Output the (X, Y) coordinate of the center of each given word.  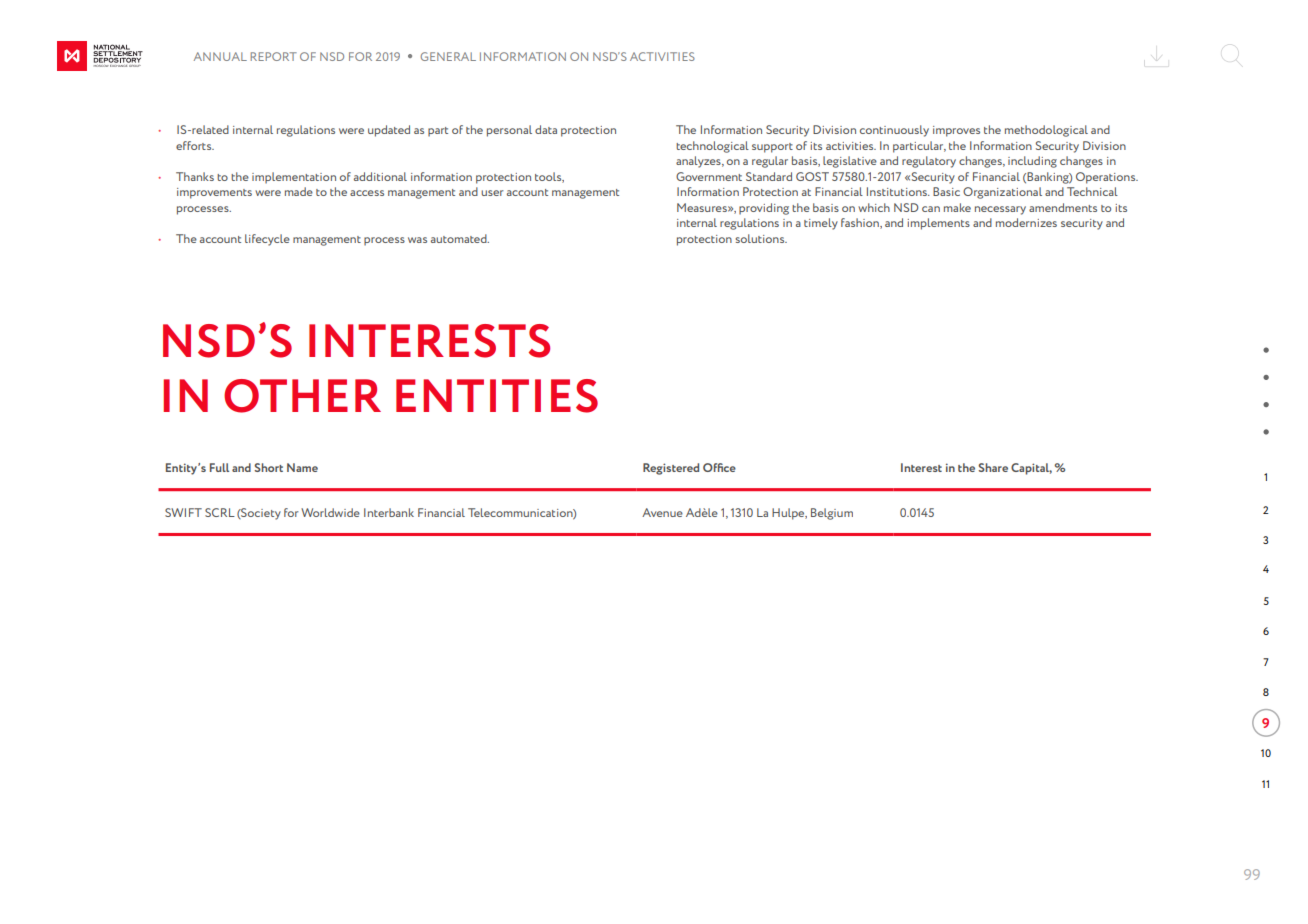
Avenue (662, 512)
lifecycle (267, 240)
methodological (1046, 131)
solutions (761, 238)
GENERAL (448, 56)
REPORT (273, 56)
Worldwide (330, 512)
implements (939, 224)
